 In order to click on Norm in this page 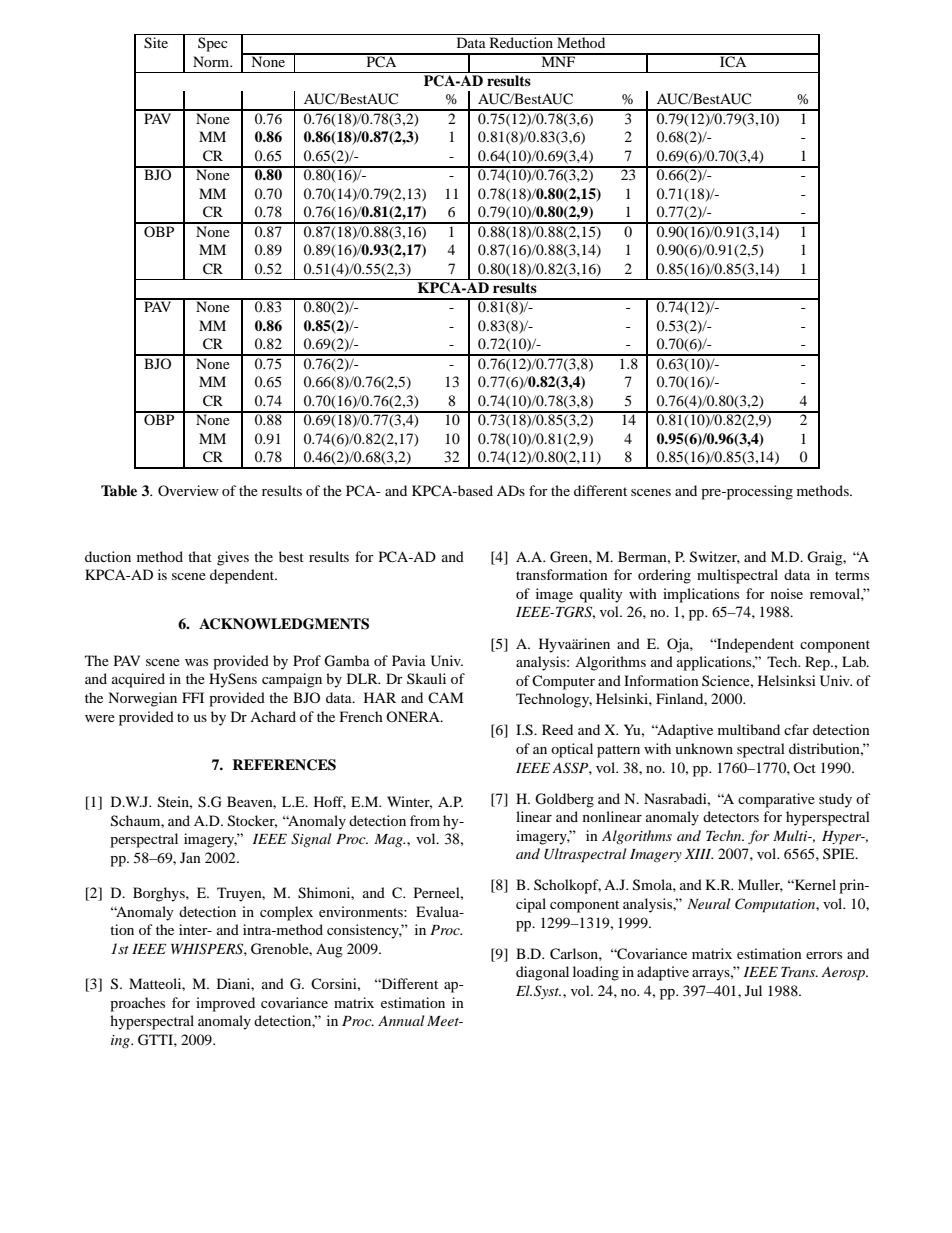, I will do `click(212, 61)`.
